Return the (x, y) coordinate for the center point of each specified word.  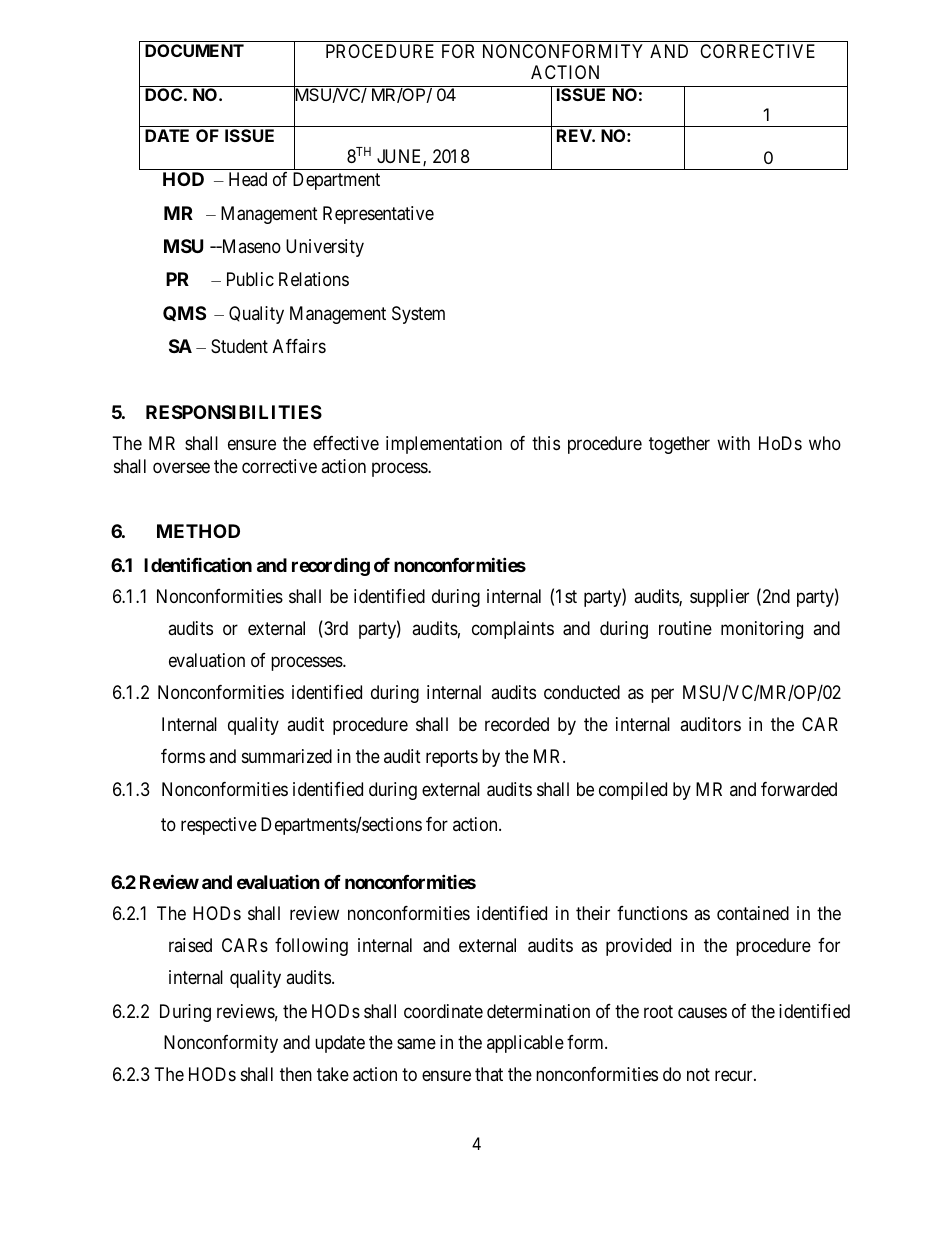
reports (452, 758)
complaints (513, 630)
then (296, 1074)
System (418, 315)
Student (239, 346)
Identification (198, 564)
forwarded (799, 789)
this (546, 443)
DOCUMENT (194, 50)
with (733, 443)
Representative (378, 215)
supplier (719, 598)
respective (219, 826)
